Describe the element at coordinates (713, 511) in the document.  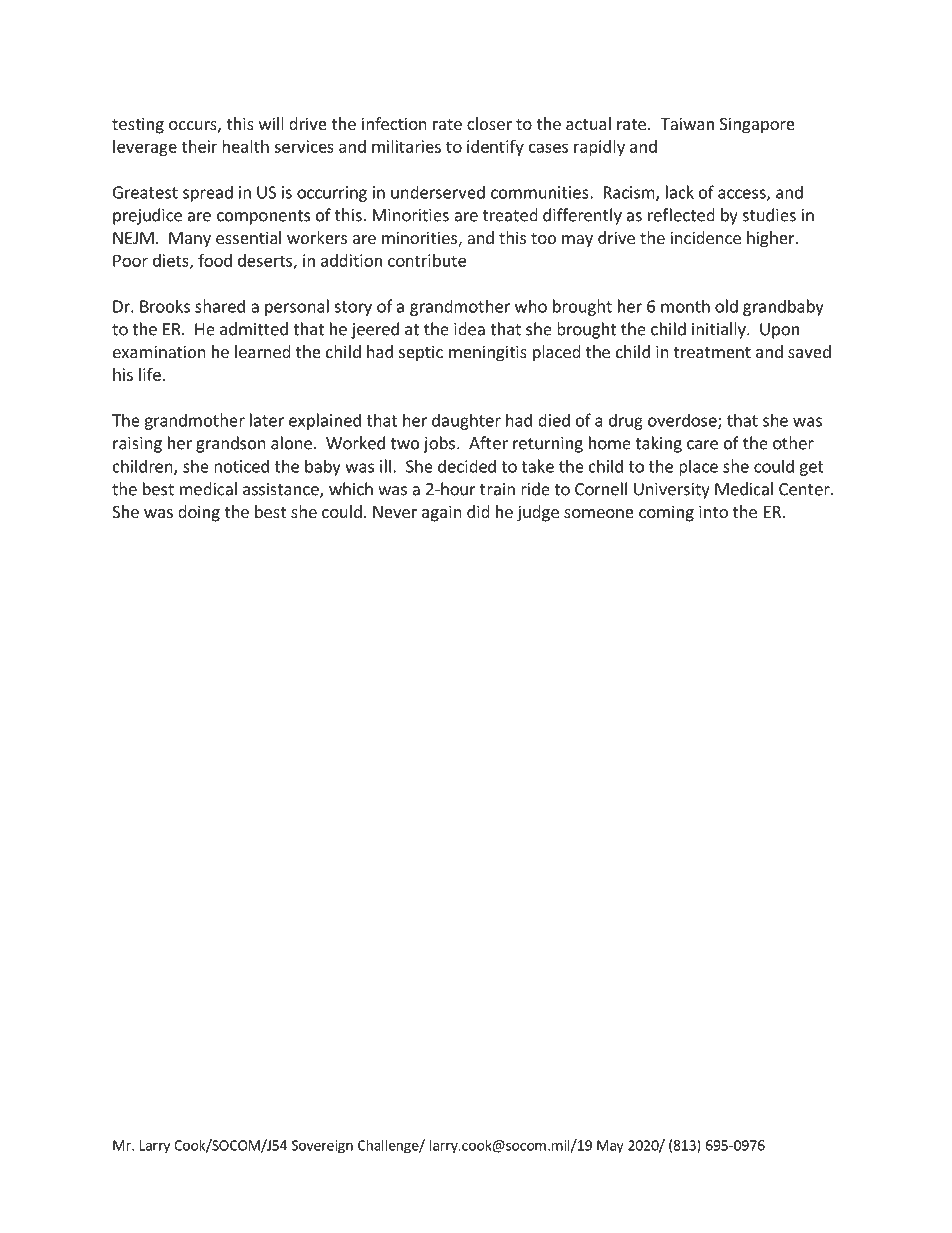
I see `into` at that location.
